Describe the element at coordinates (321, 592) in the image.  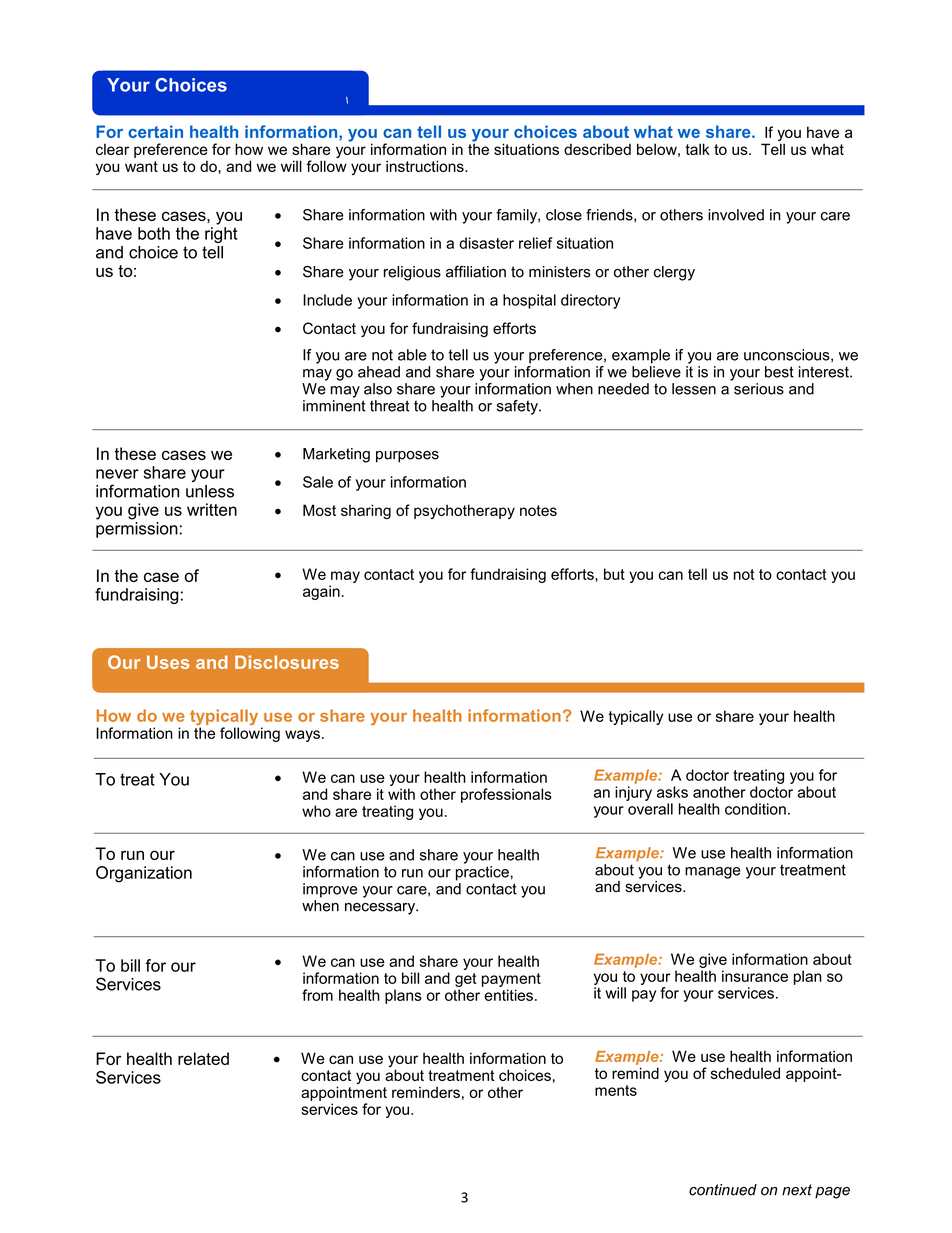
I see `again` at that location.
